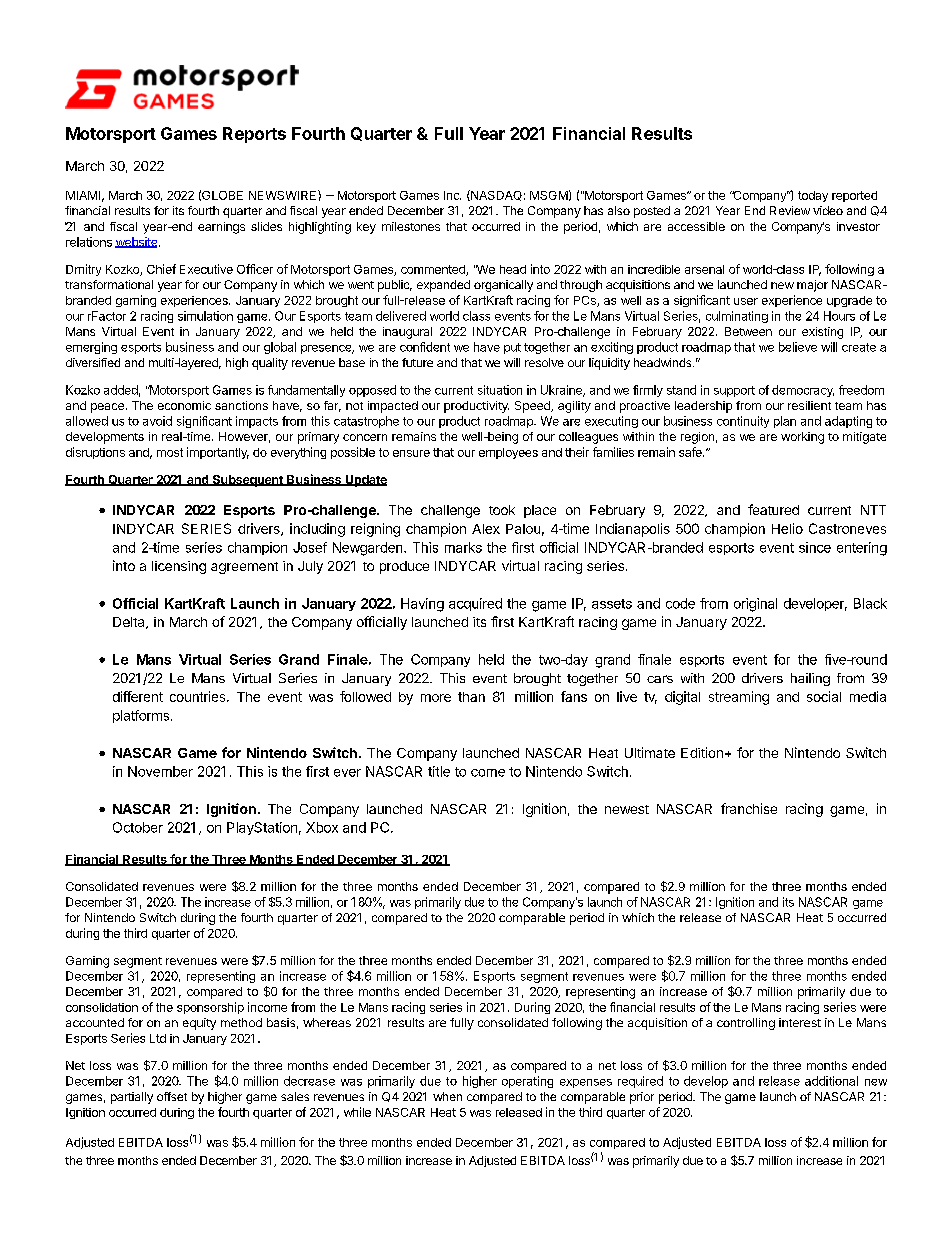 Image resolution: width=952 pixels, height=1233 pixels. I want to click on October, so click(138, 827).
